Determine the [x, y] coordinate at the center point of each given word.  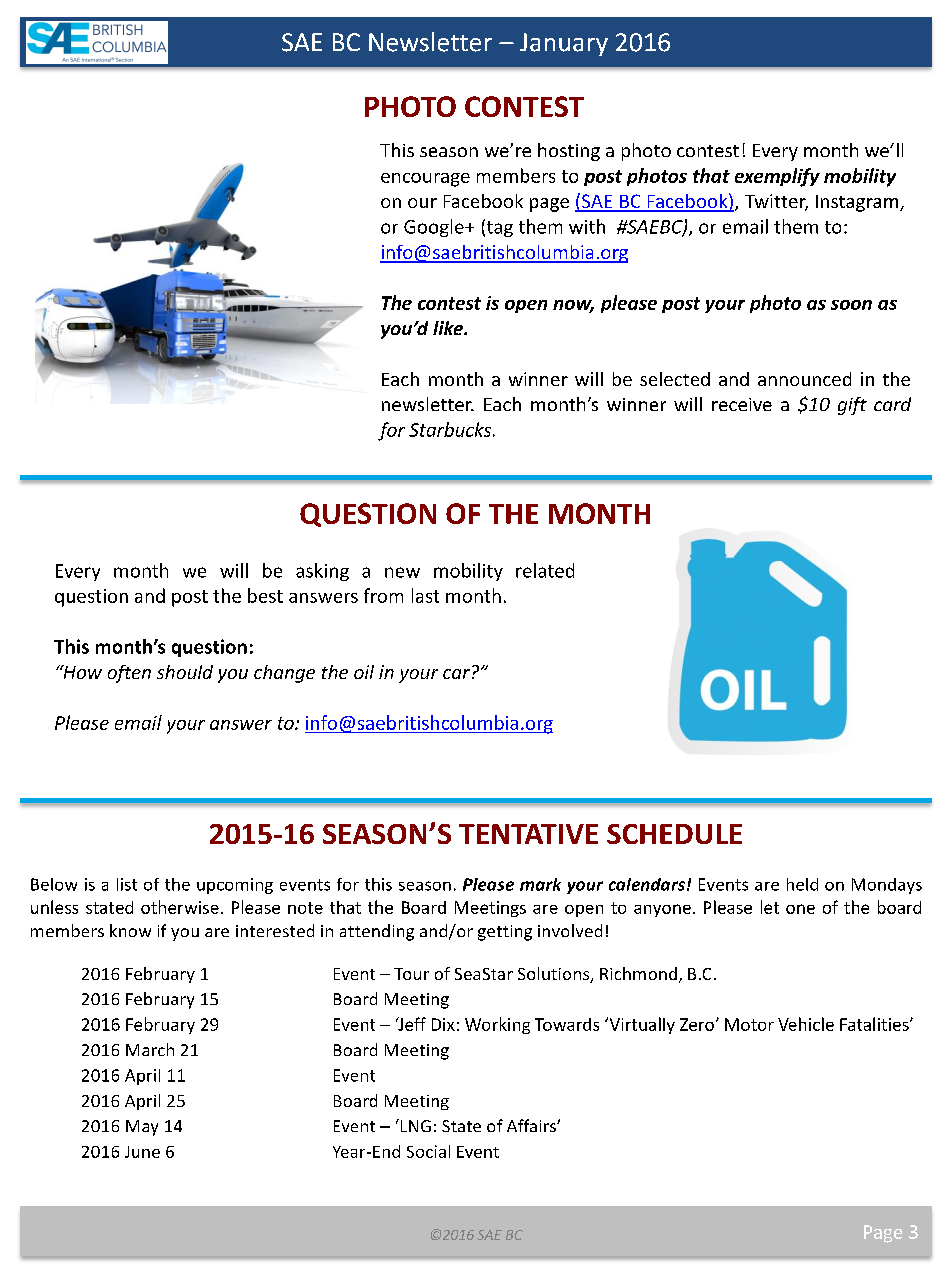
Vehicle [806, 1024]
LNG [414, 1125]
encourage [425, 180]
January [564, 44]
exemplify [777, 177]
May [142, 1128]
